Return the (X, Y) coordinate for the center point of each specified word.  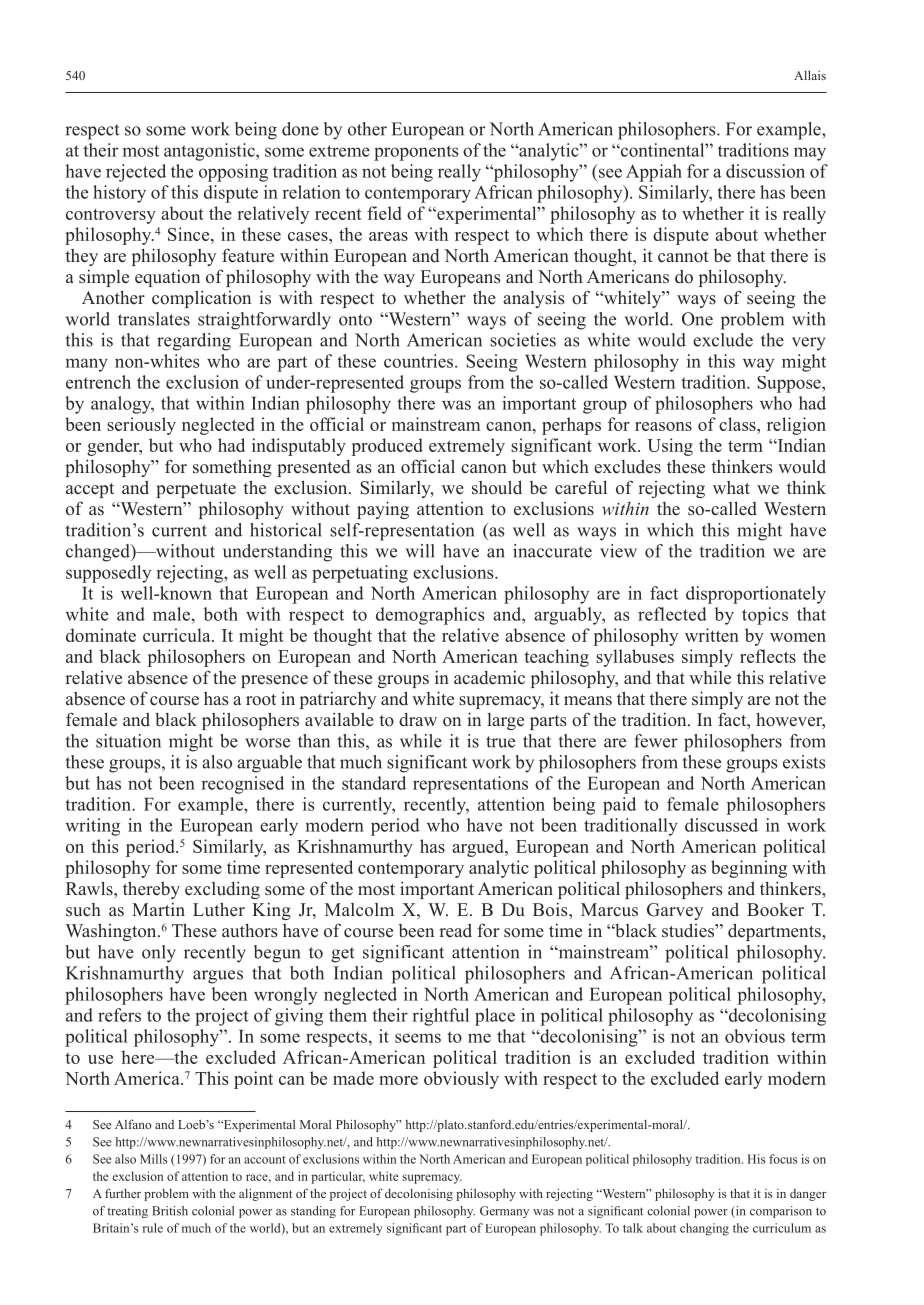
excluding (222, 890)
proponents (416, 153)
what (731, 487)
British (170, 1211)
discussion (765, 171)
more (398, 1080)
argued (479, 848)
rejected (136, 173)
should (497, 487)
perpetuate (196, 490)
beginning (749, 869)
